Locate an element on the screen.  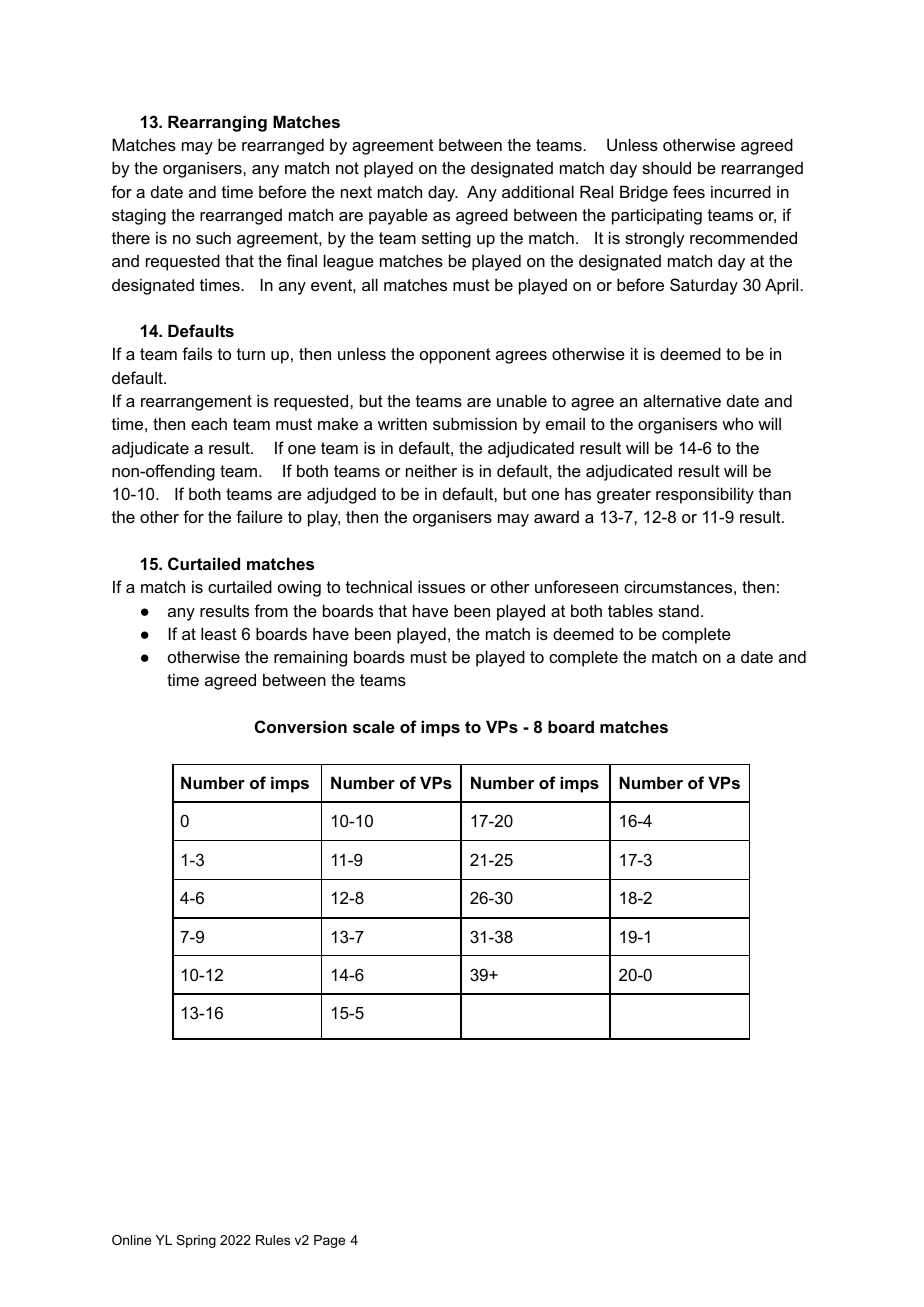
Spring is located at coordinates (196, 1241).
